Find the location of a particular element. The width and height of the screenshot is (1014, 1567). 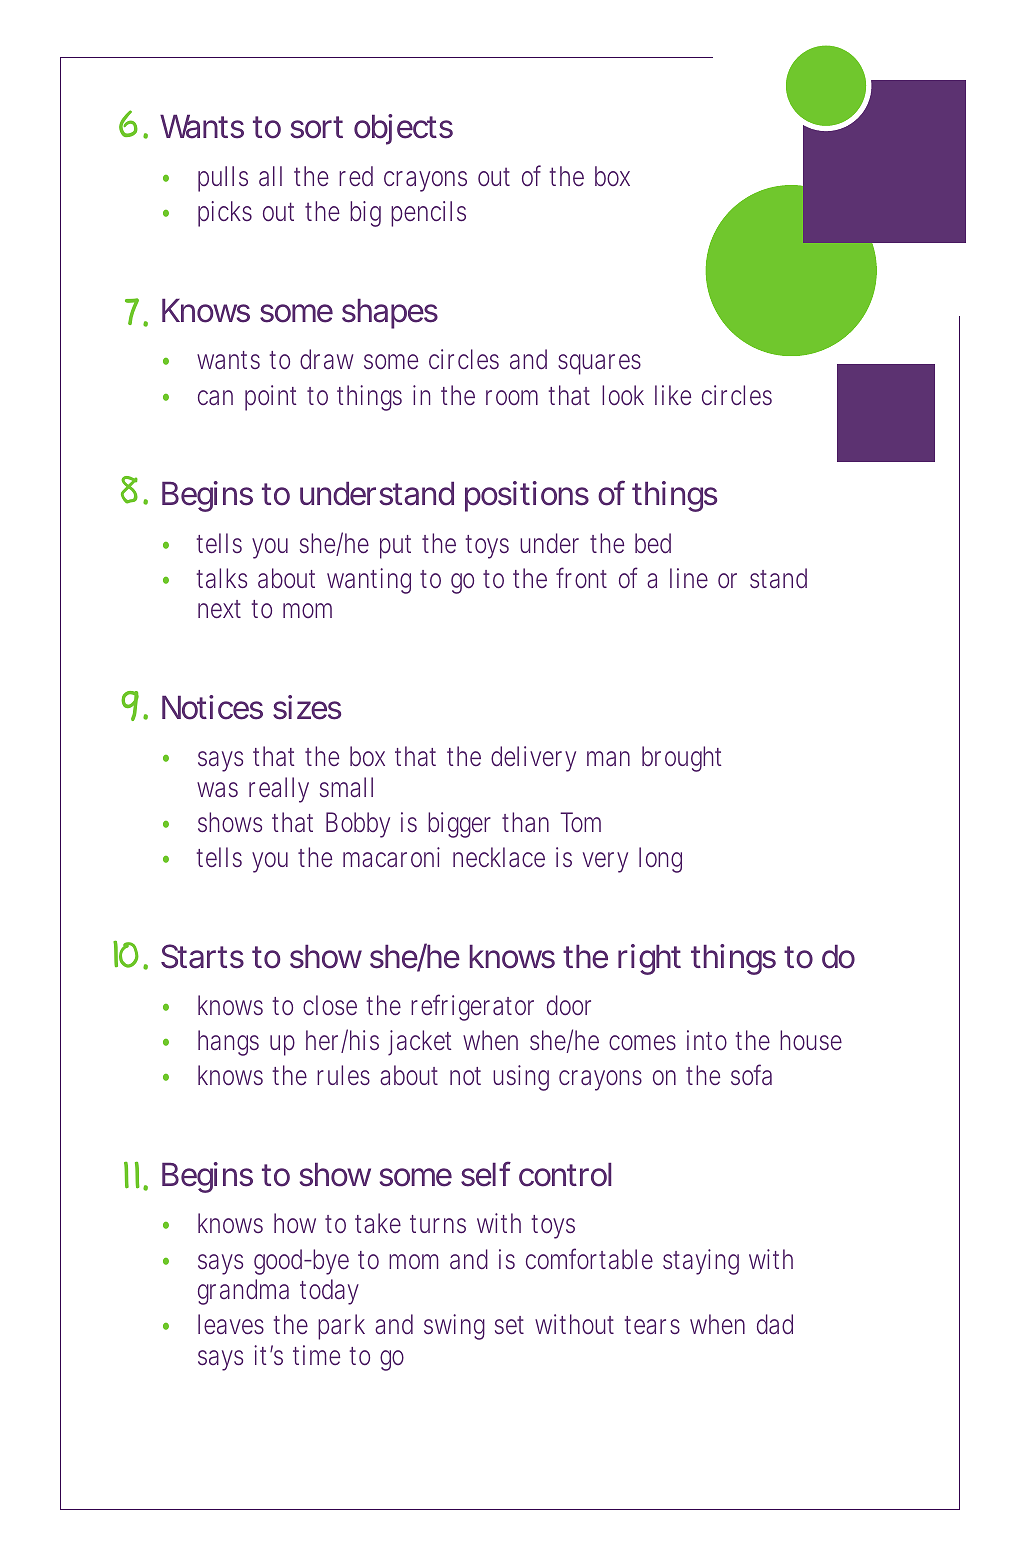

pencils is located at coordinates (428, 214).
